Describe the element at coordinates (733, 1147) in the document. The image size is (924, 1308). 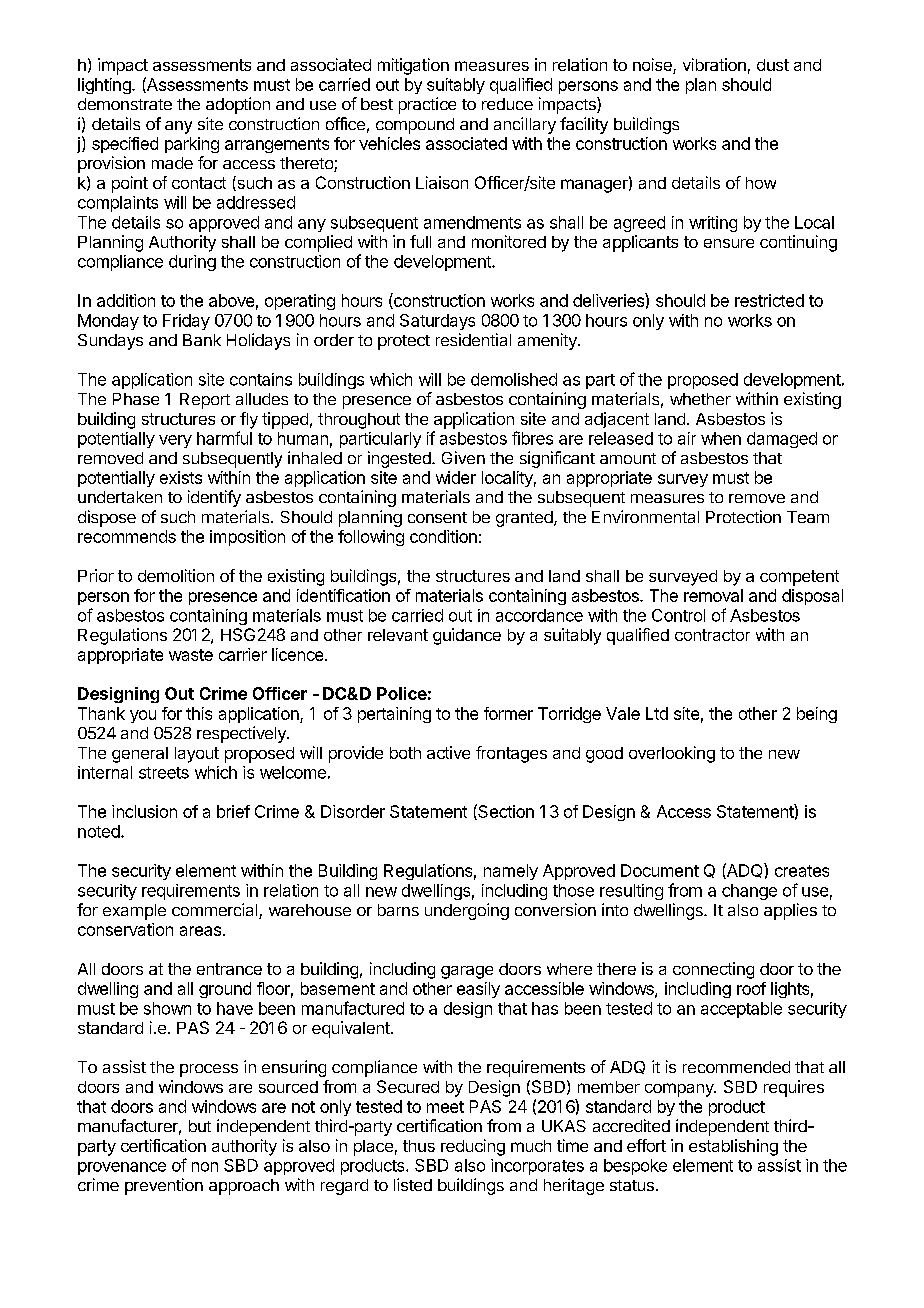
I see `establishing` at that location.
